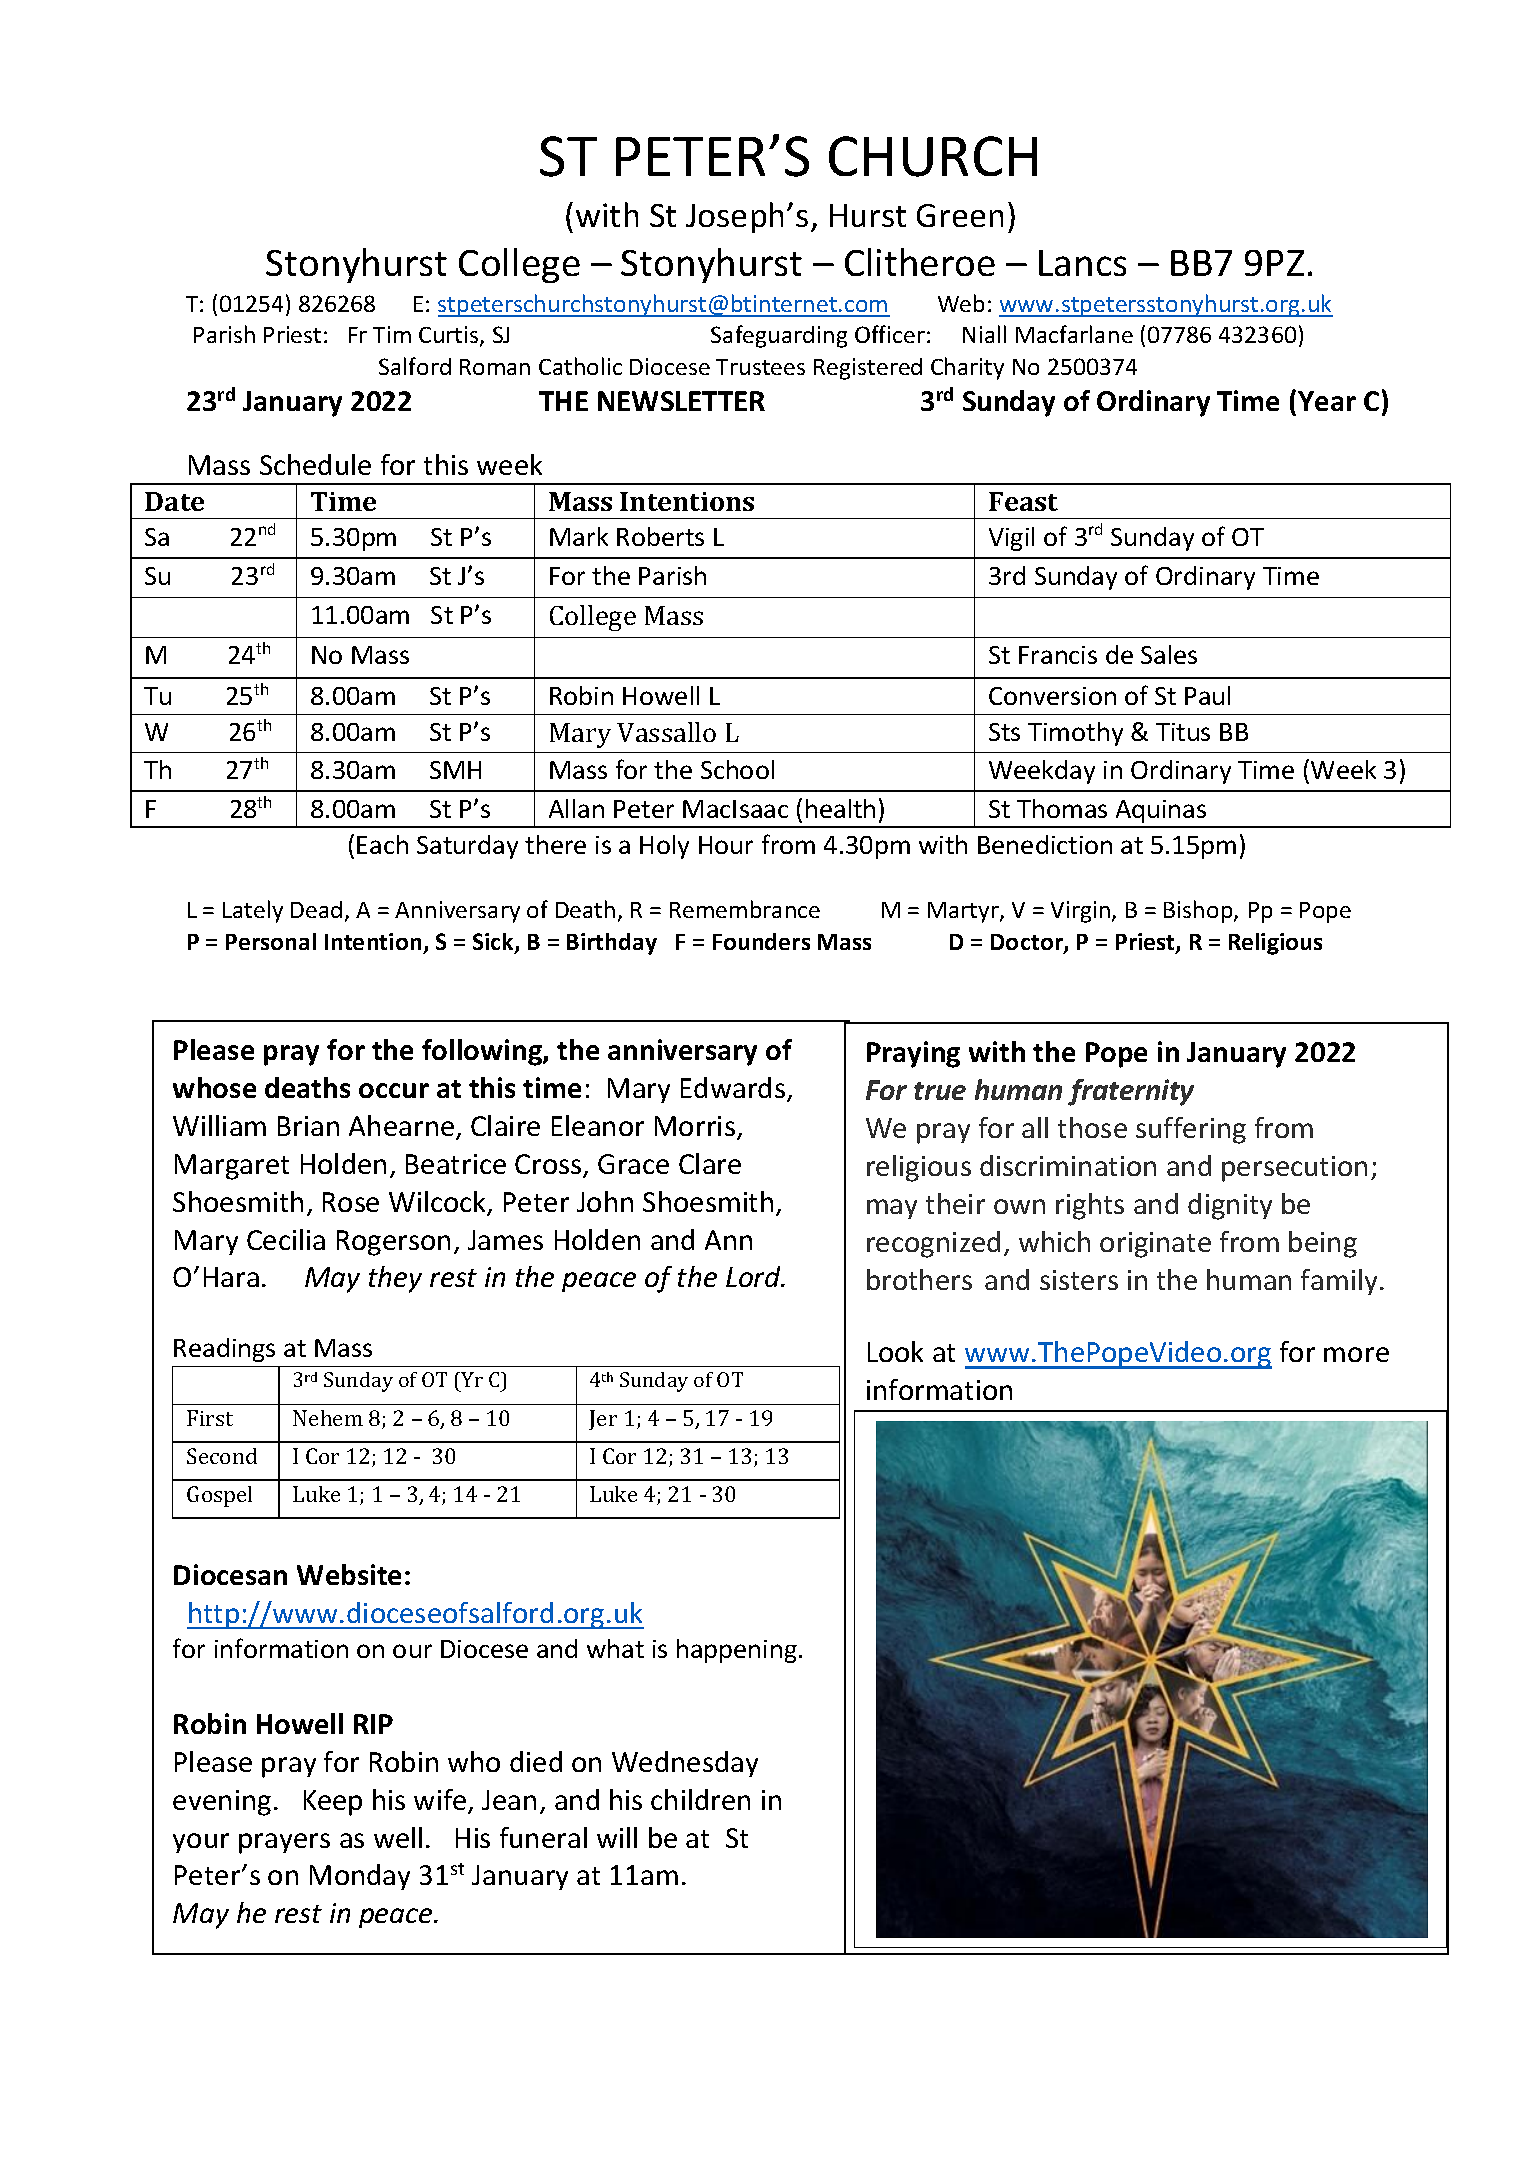 Image resolution: width=1539 pixels, height=2177 pixels. I want to click on Keep, so click(333, 1803).
